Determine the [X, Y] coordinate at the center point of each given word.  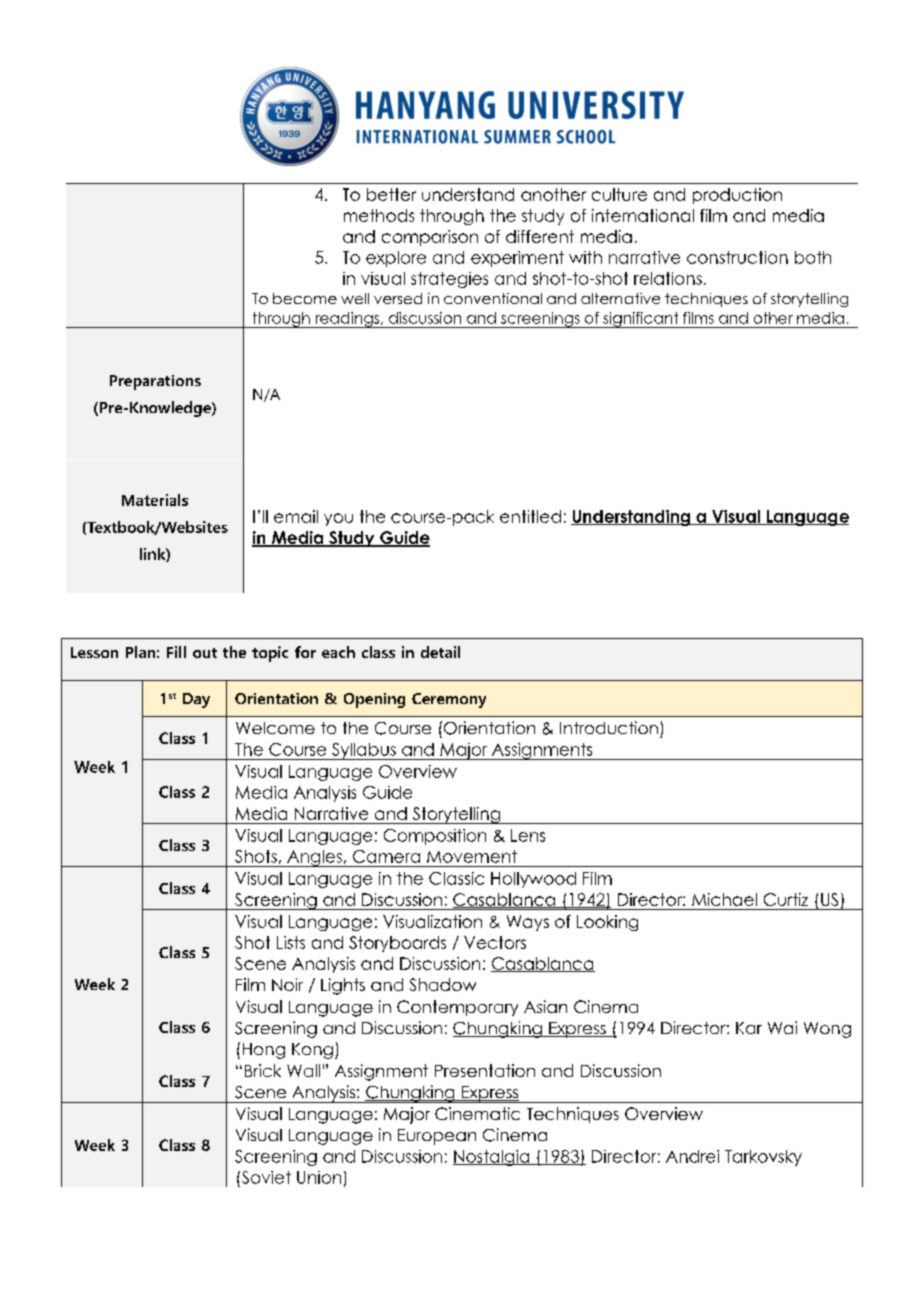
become [305, 298]
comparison [430, 238]
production [737, 196]
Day [196, 700]
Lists [291, 942]
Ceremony [449, 700]
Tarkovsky [763, 1158]
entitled [530, 516]
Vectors [495, 942]
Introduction [609, 727]
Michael [724, 899]
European [437, 1137]
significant [641, 320]
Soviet [265, 1177]
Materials [155, 500]
